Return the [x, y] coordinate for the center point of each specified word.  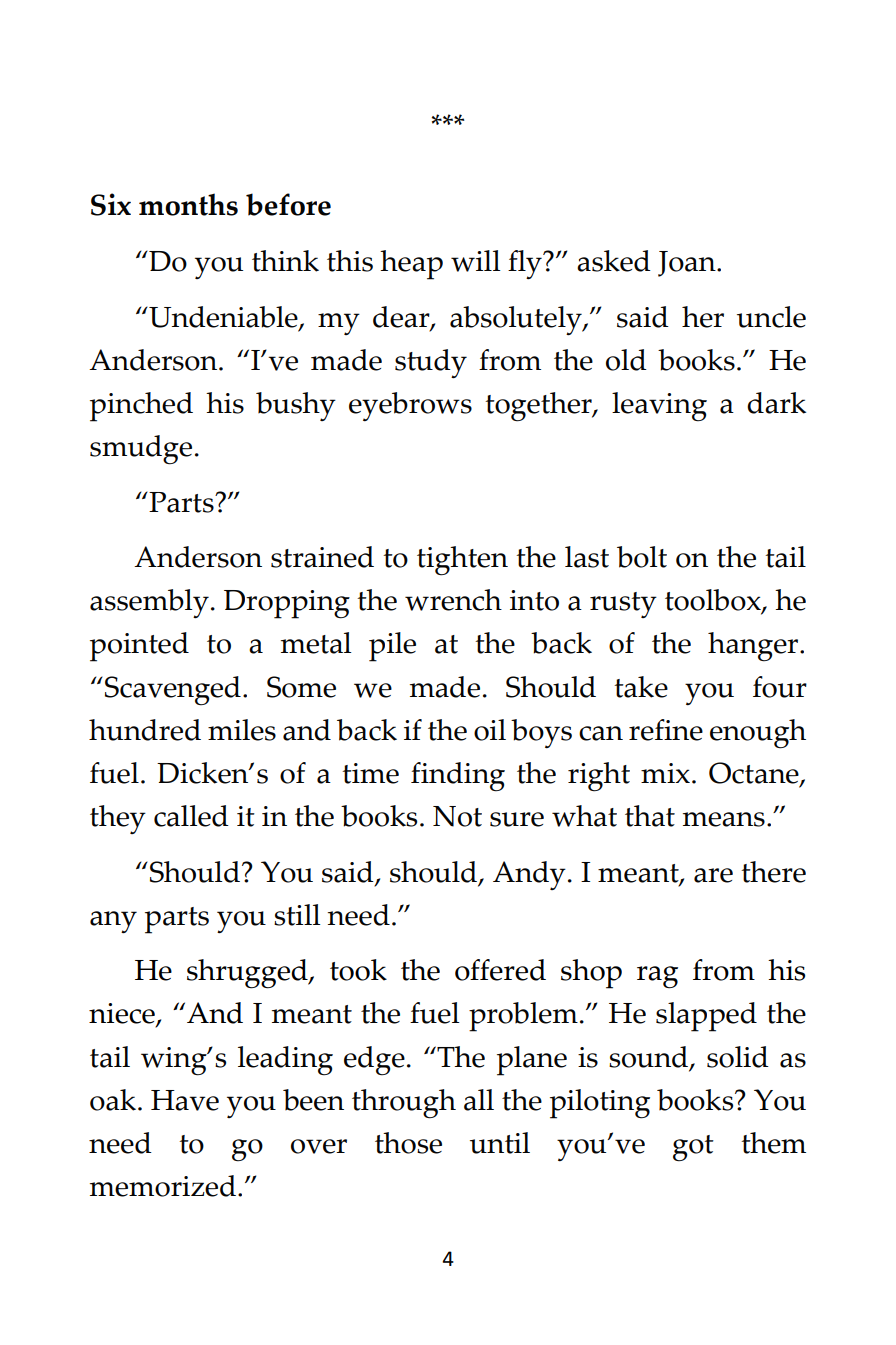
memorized [163, 1186]
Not [457, 816]
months [188, 204]
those [408, 1143]
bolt [642, 557]
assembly [149, 603]
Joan [688, 264]
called [191, 816]
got [693, 1148]
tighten [462, 561]
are [713, 875]
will [475, 261]
